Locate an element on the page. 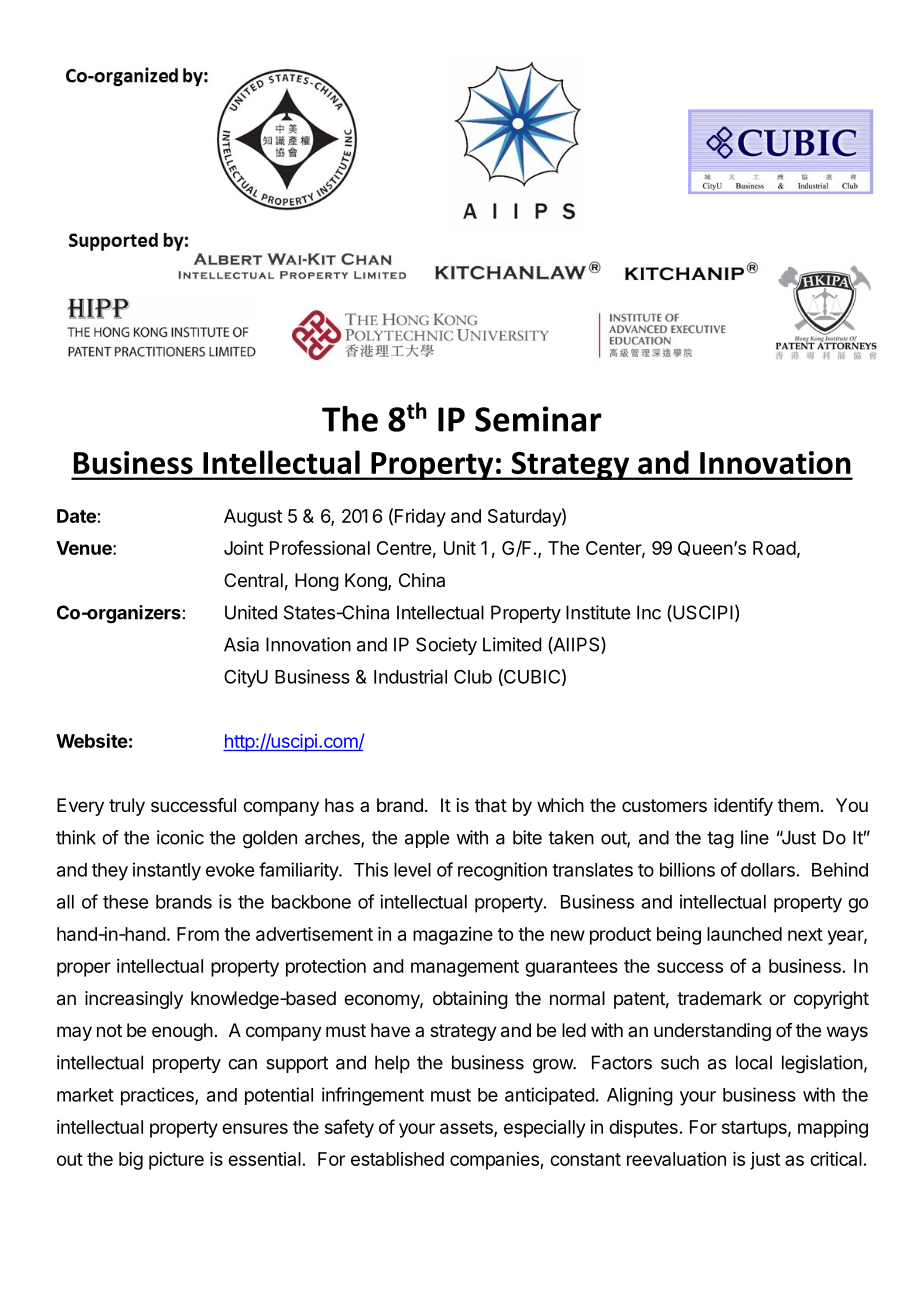 Image resolution: width=924 pixels, height=1308 pixels. Road is located at coordinates (774, 548).
